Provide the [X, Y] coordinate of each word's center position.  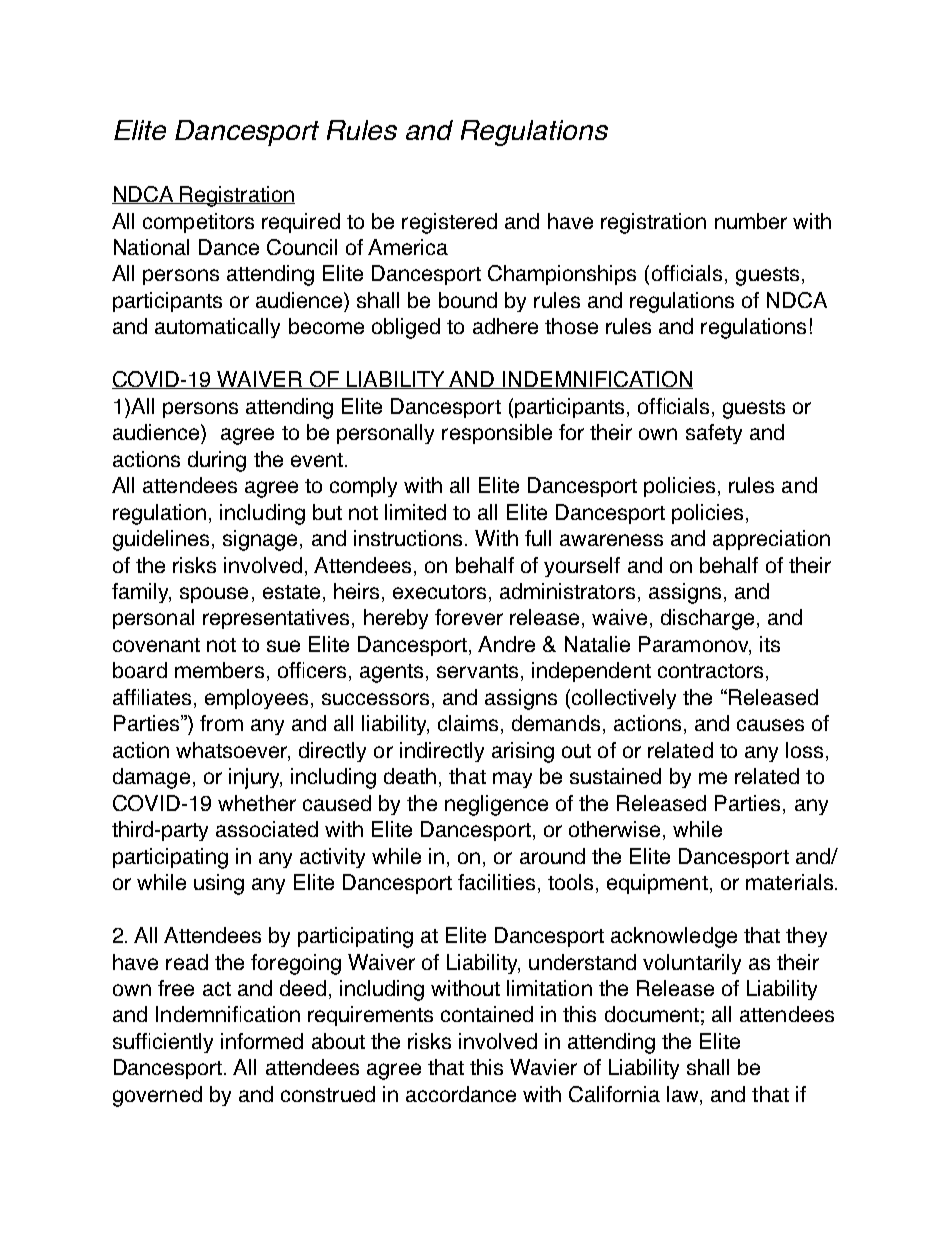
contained [487, 1014]
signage [260, 540]
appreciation [771, 540]
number [751, 221]
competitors [198, 223]
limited [415, 512]
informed [262, 1041]
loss [804, 750]
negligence [496, 805]
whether [257, 803]
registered [449, 223]
